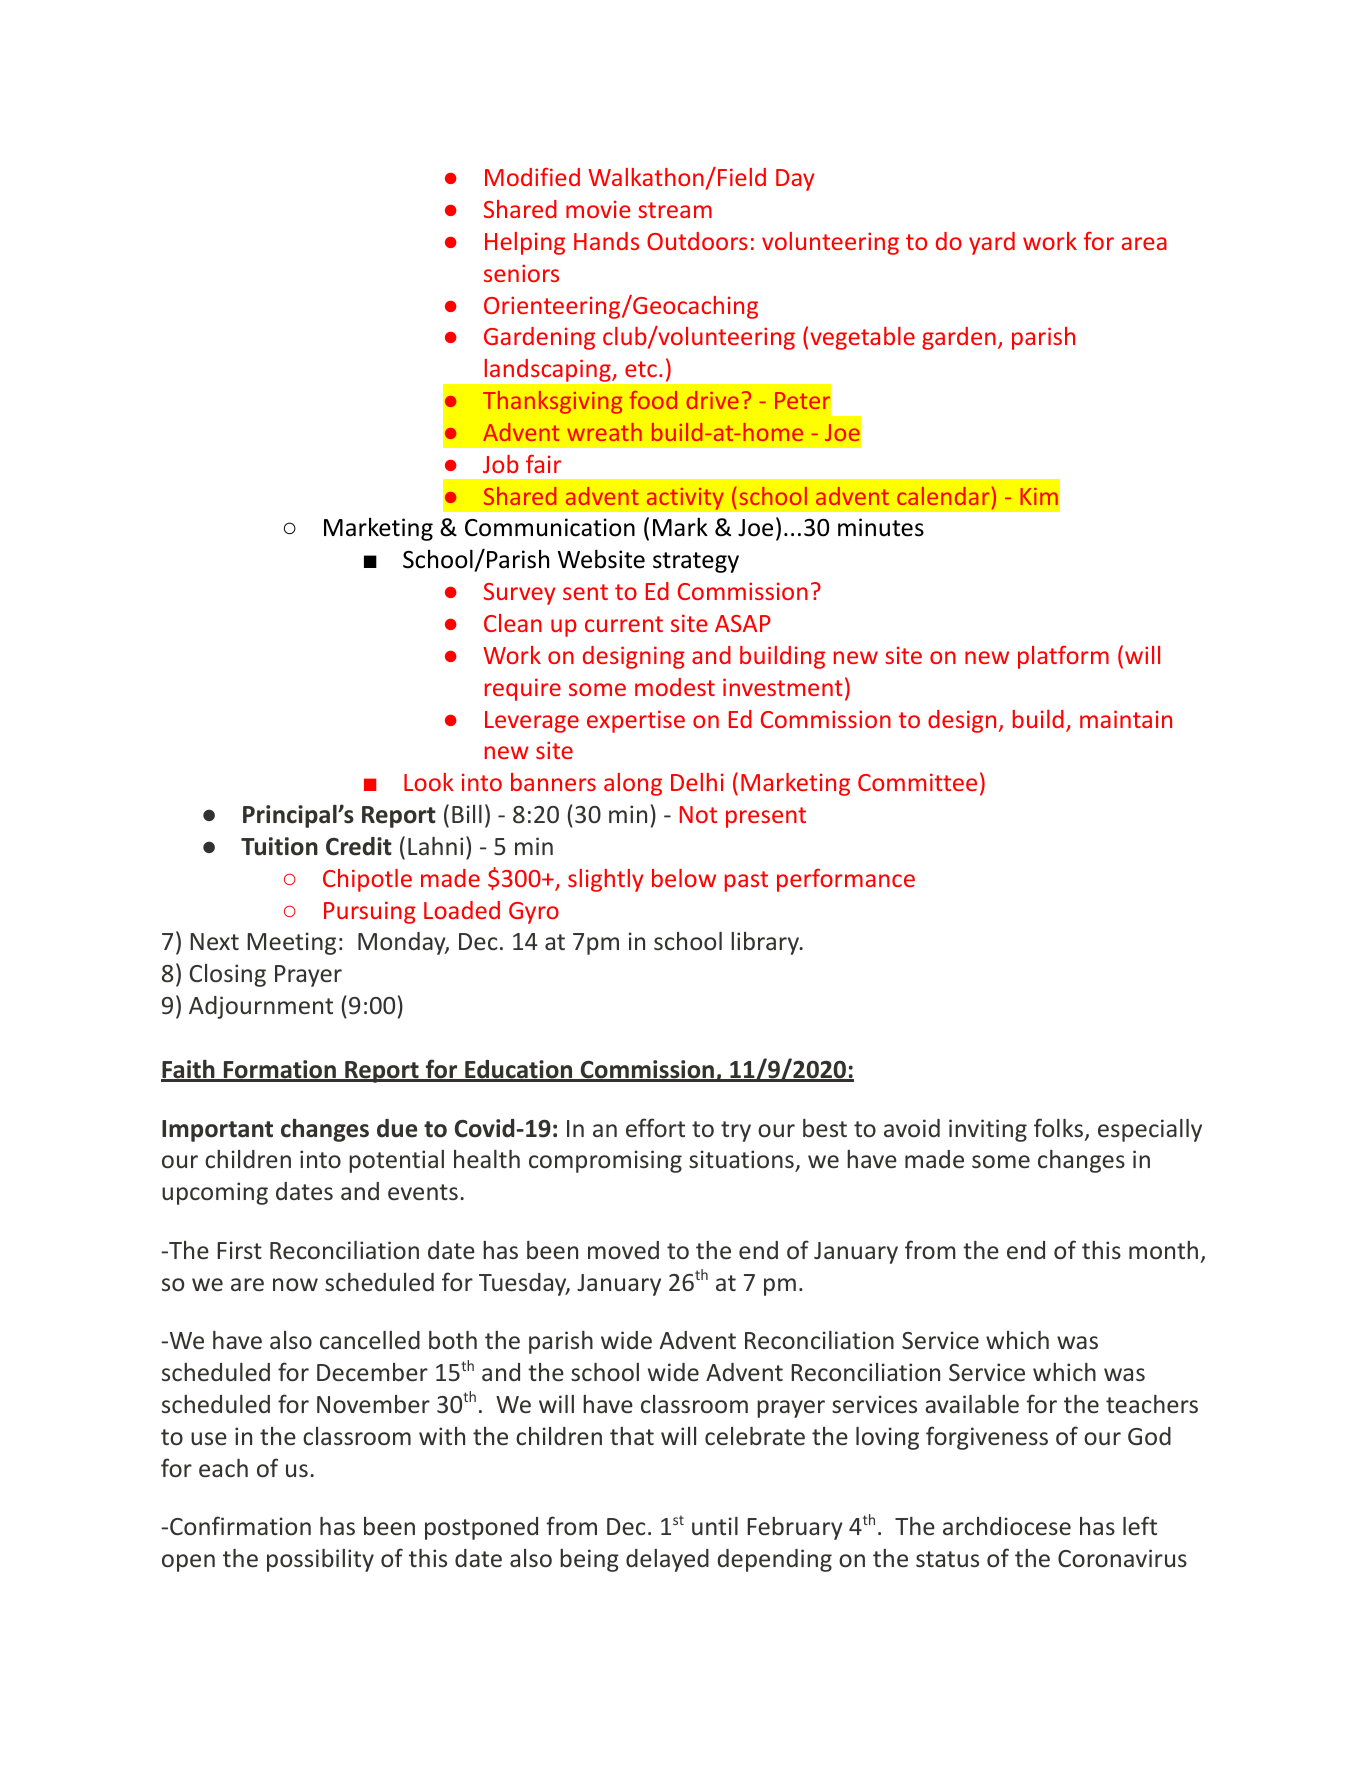 The height and width of the document is (1770, 1368). I want to click on platform, so click(1063, 657).
